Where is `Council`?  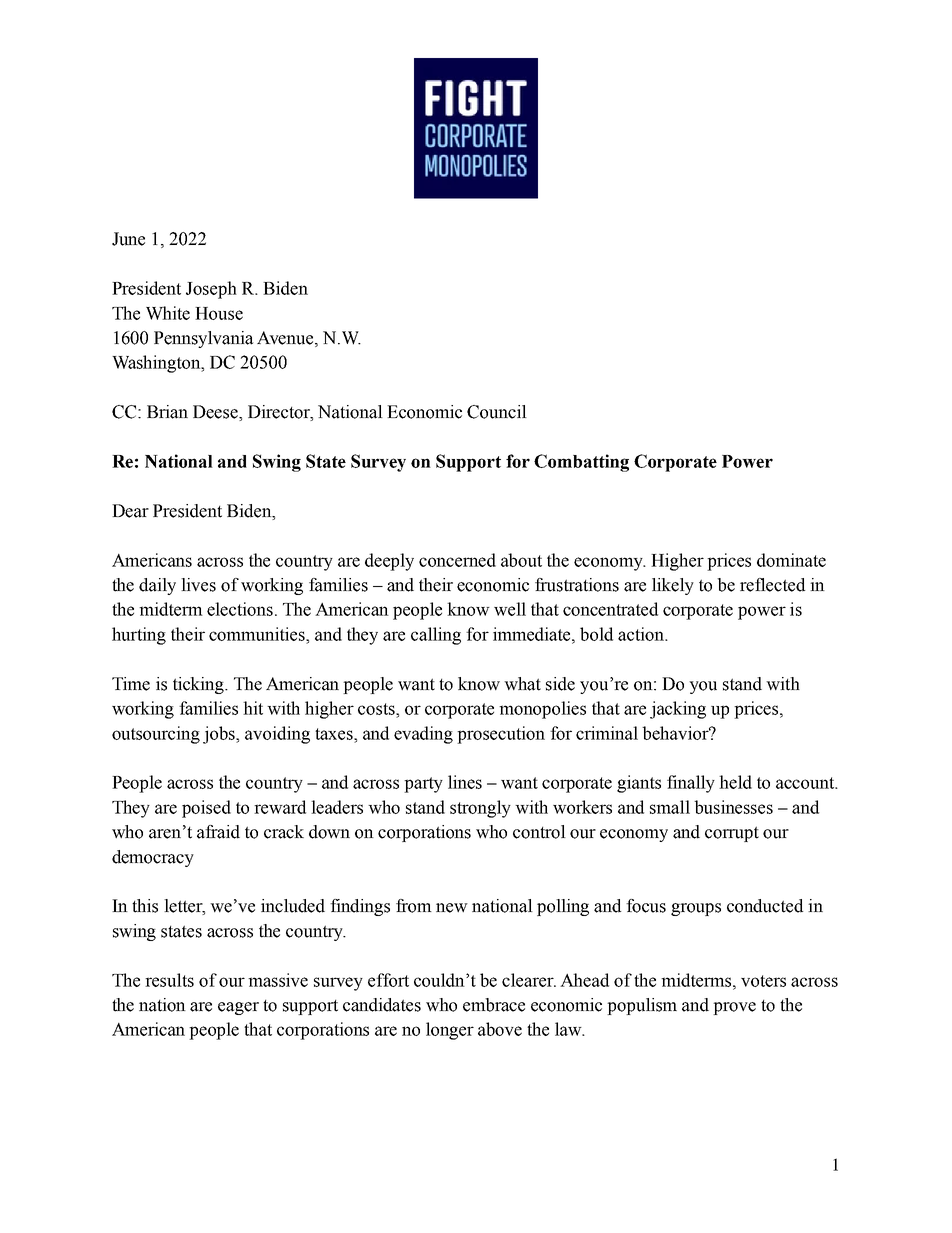 Council is located at coordinates (497, 412).
